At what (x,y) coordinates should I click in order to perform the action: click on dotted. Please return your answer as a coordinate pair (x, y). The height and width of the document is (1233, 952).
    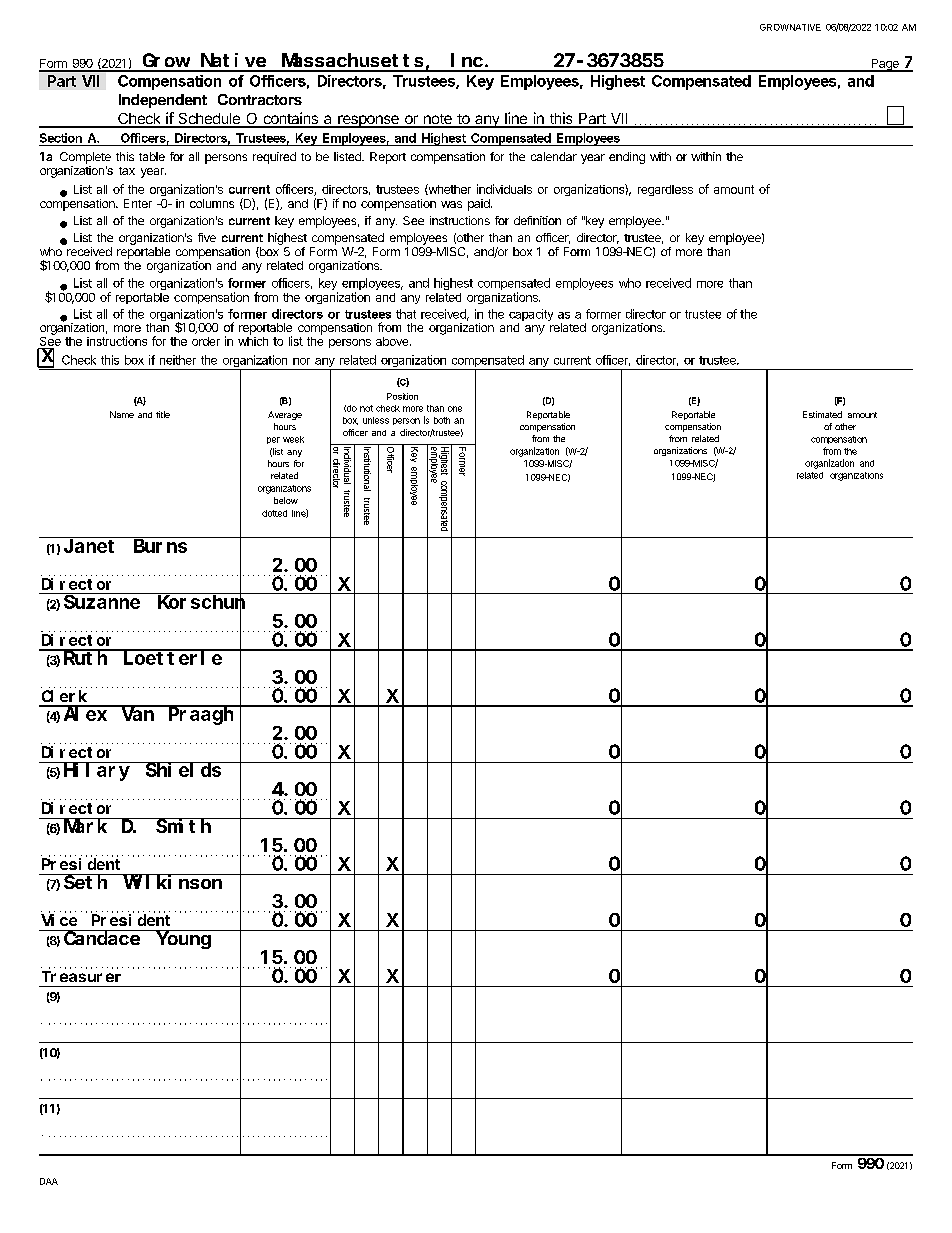
    Looking at the image, I should click on (274, 513).
